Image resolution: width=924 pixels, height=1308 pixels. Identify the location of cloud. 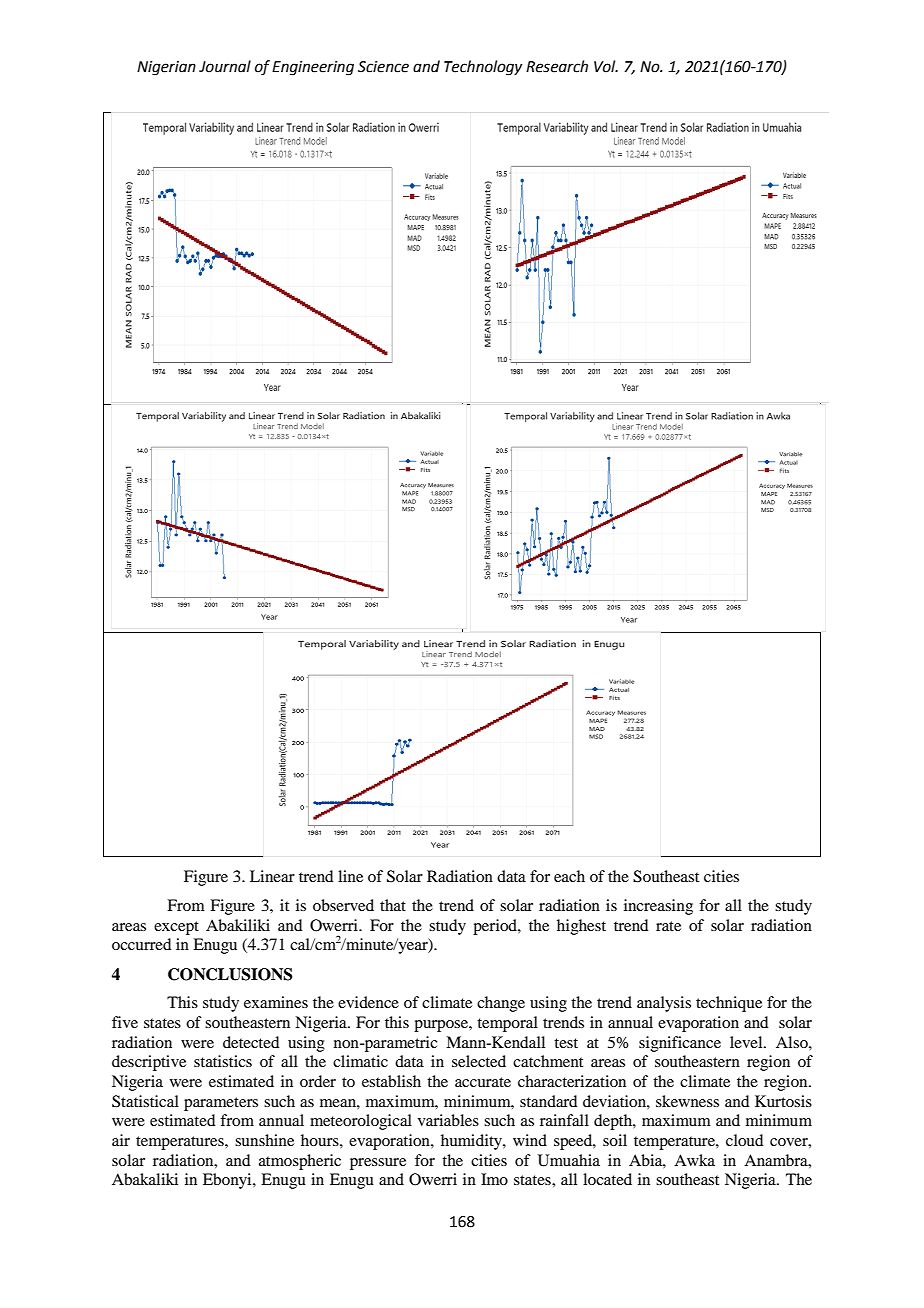
(744, 1140).
